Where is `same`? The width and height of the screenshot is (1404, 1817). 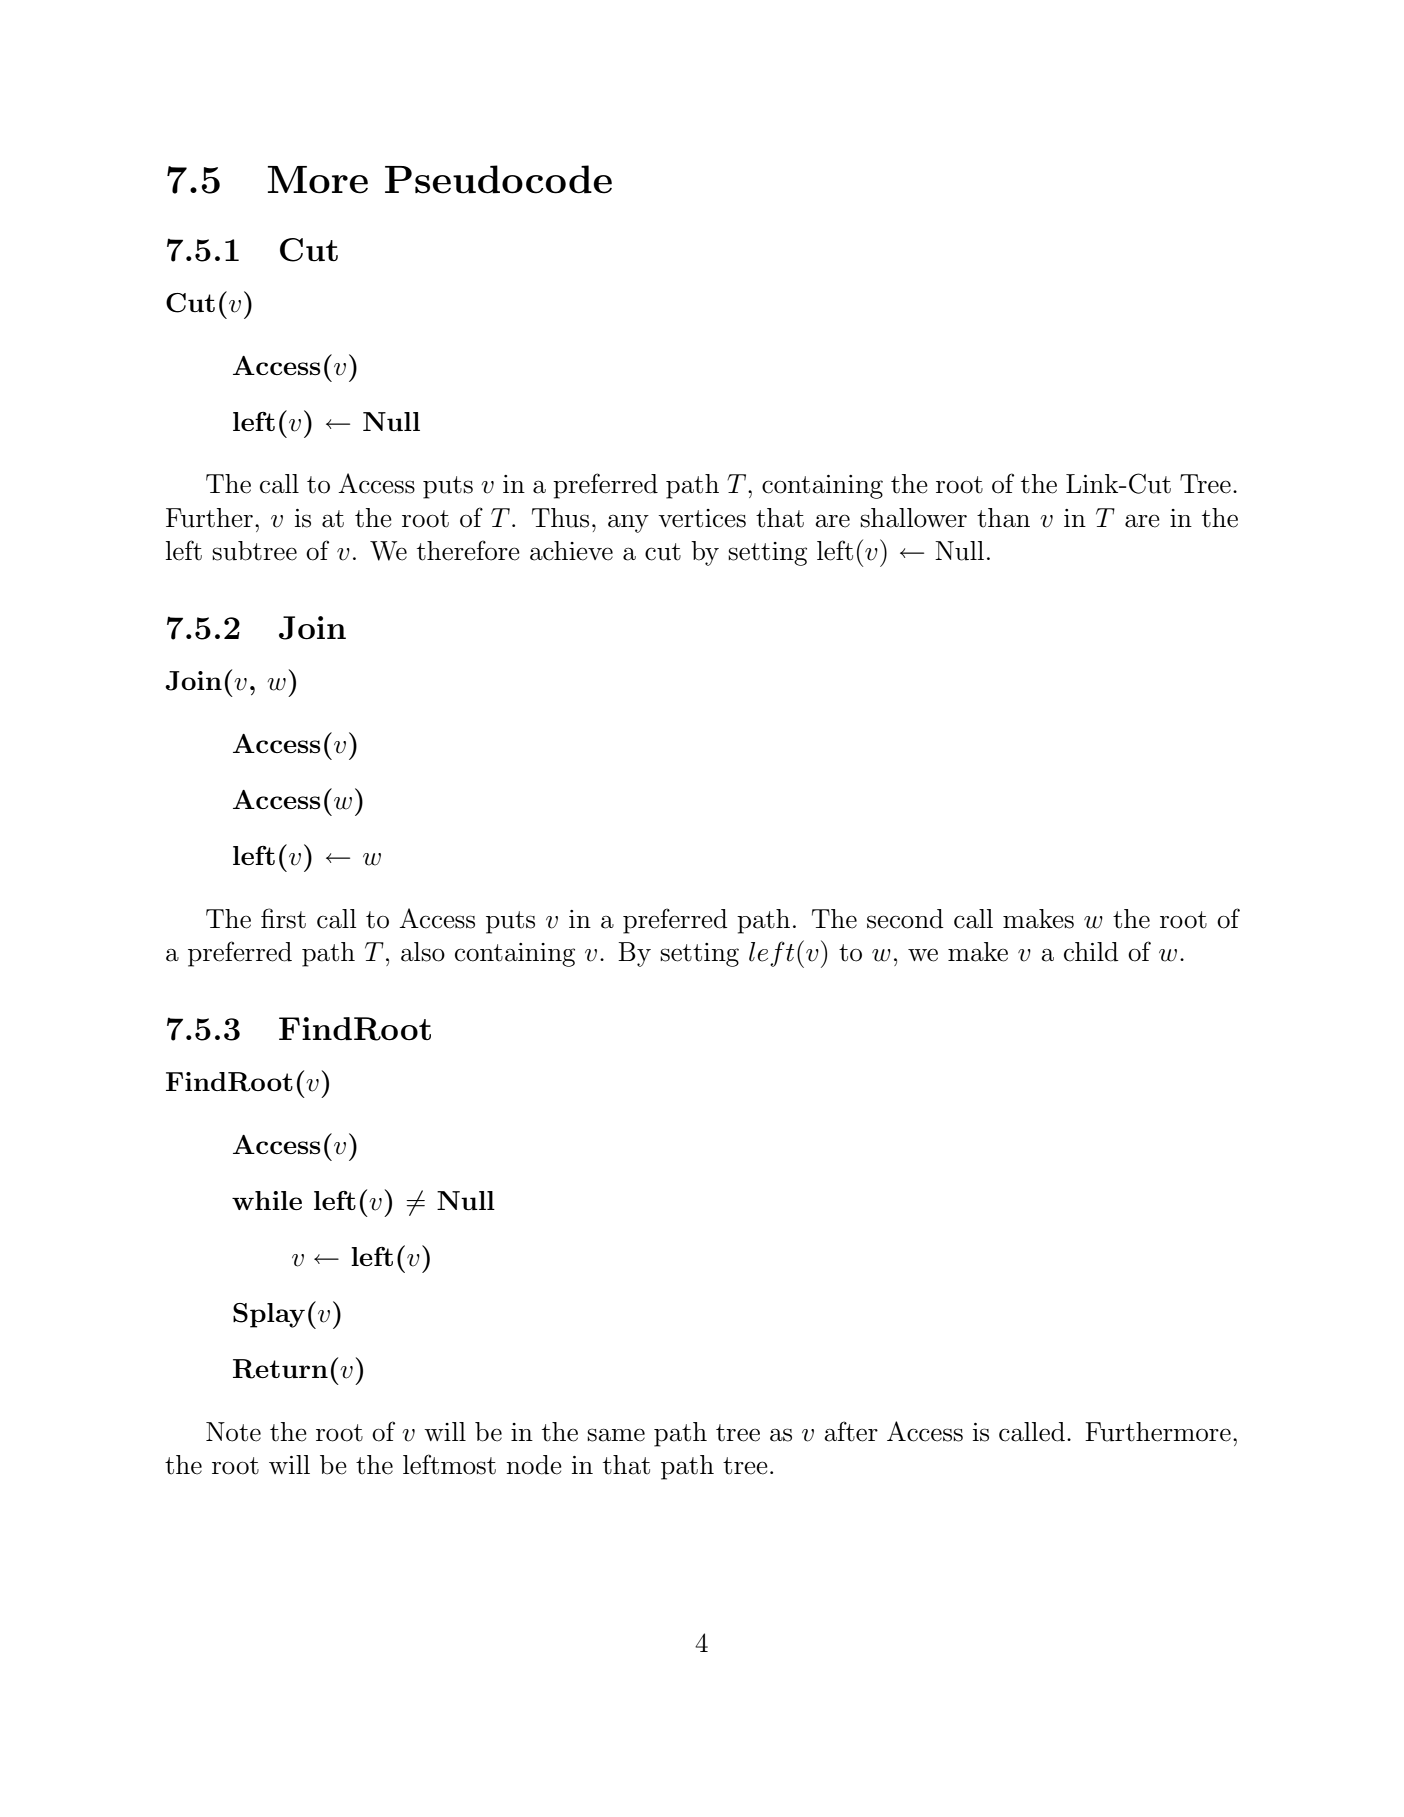 same is located at coordinates (616, 1435).
